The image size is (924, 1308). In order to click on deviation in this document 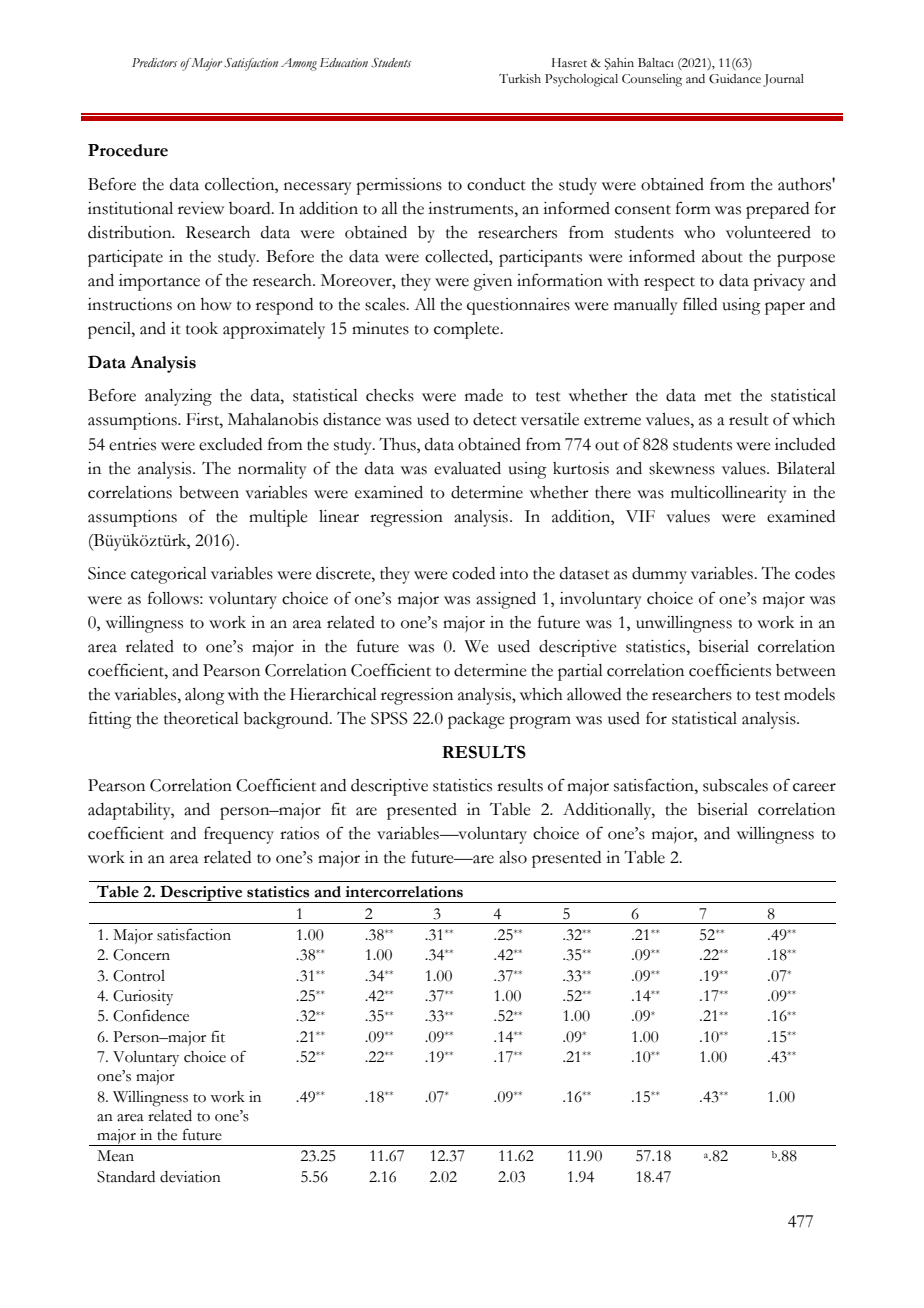, I will do `click(190, 1177)`.
